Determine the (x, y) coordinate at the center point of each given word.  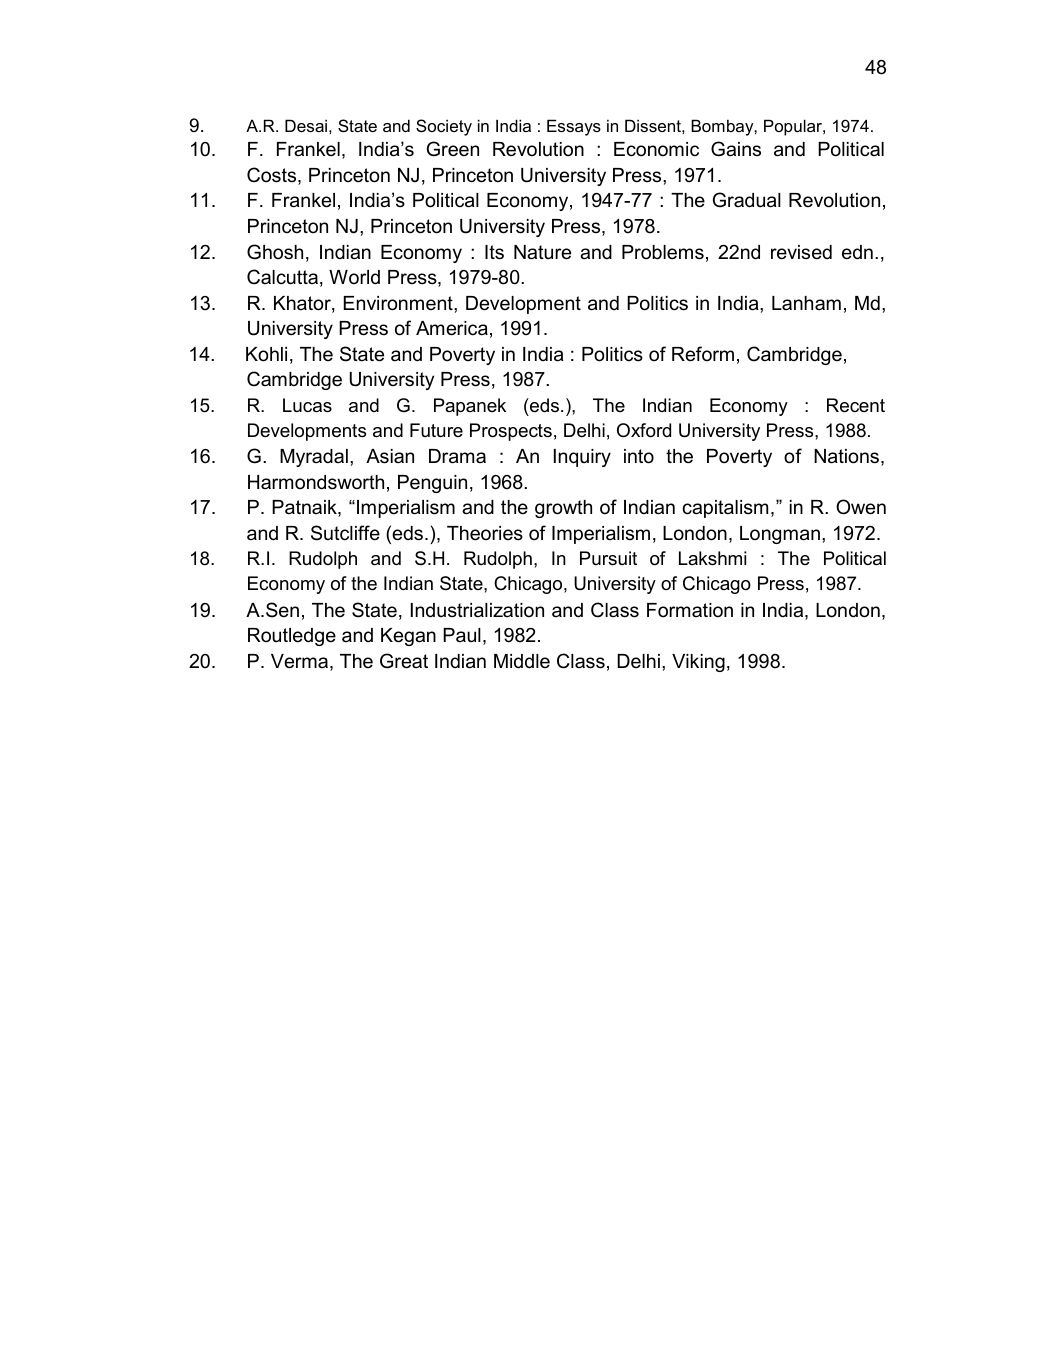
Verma (301, 662)
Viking (698, 663)
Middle (522, 661)
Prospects (511, 432)
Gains (736, 149)
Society (444, 127)
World (354, 277)
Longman (780, 535)
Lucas (307, 405)
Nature (542, 252)
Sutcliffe (345, 533)
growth (563, 509)
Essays (574, 127)
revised (801, 252)
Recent (856, 405)
